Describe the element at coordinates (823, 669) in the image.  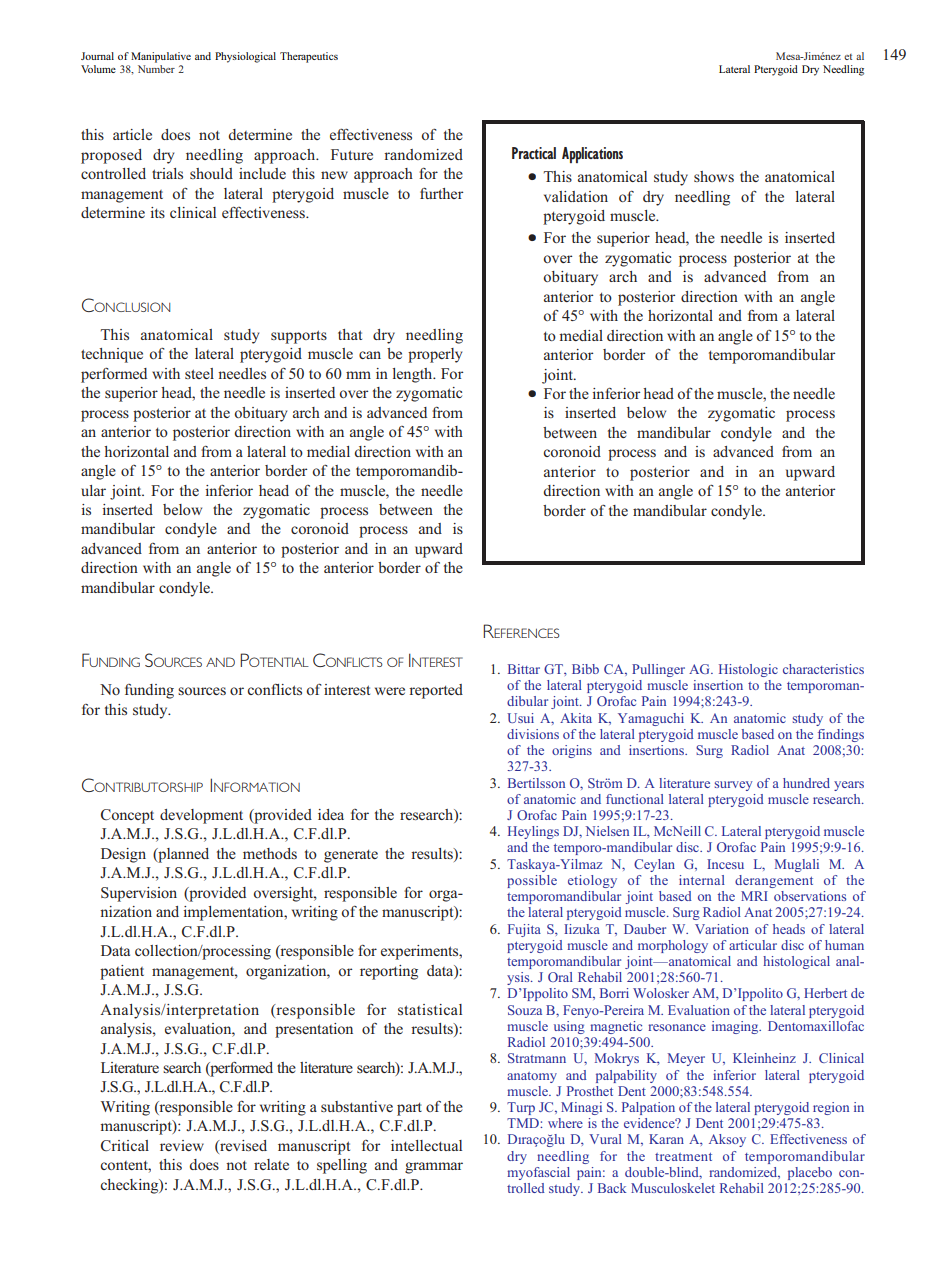
I see `characteristics` at that location.
